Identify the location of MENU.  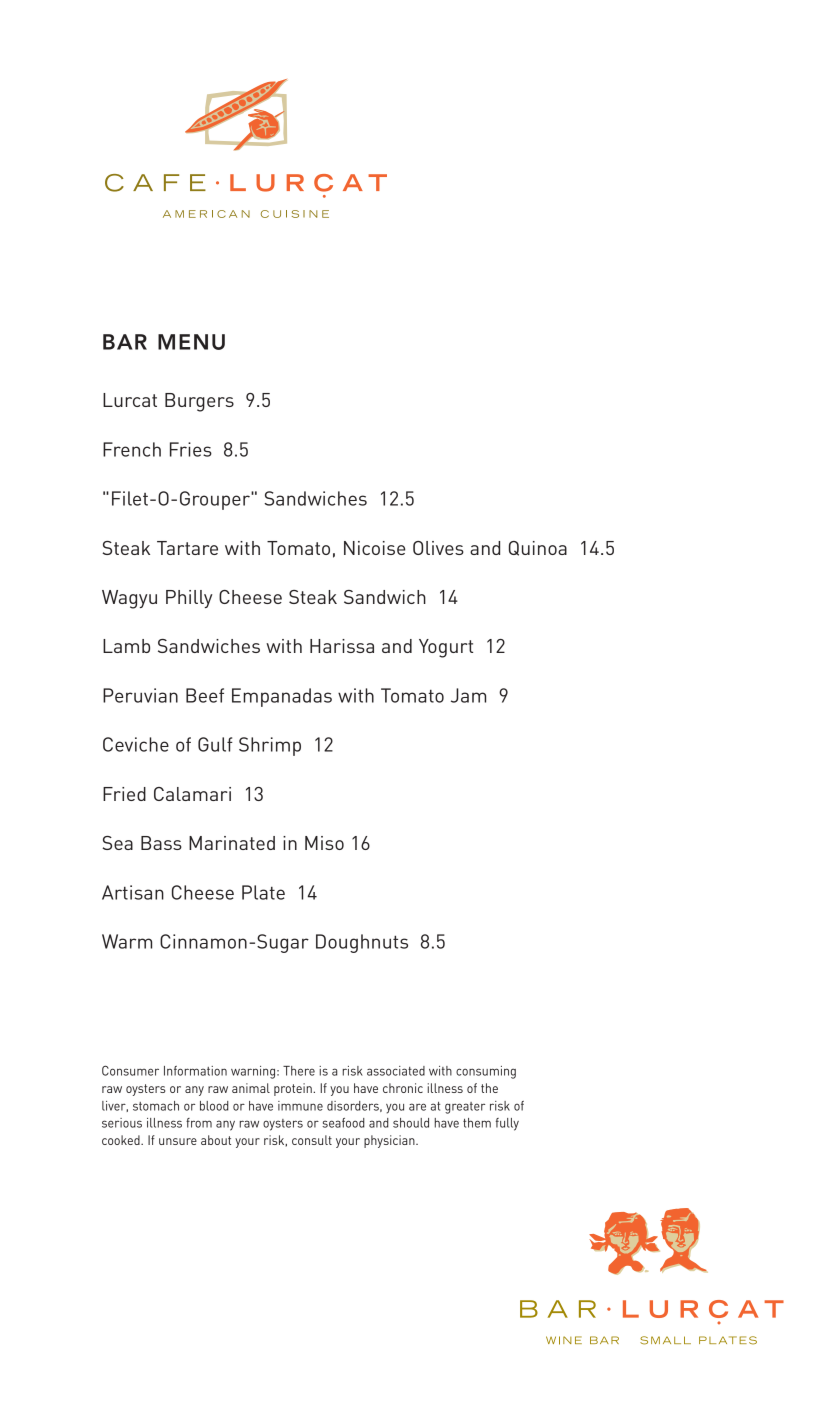
(191, 342).
